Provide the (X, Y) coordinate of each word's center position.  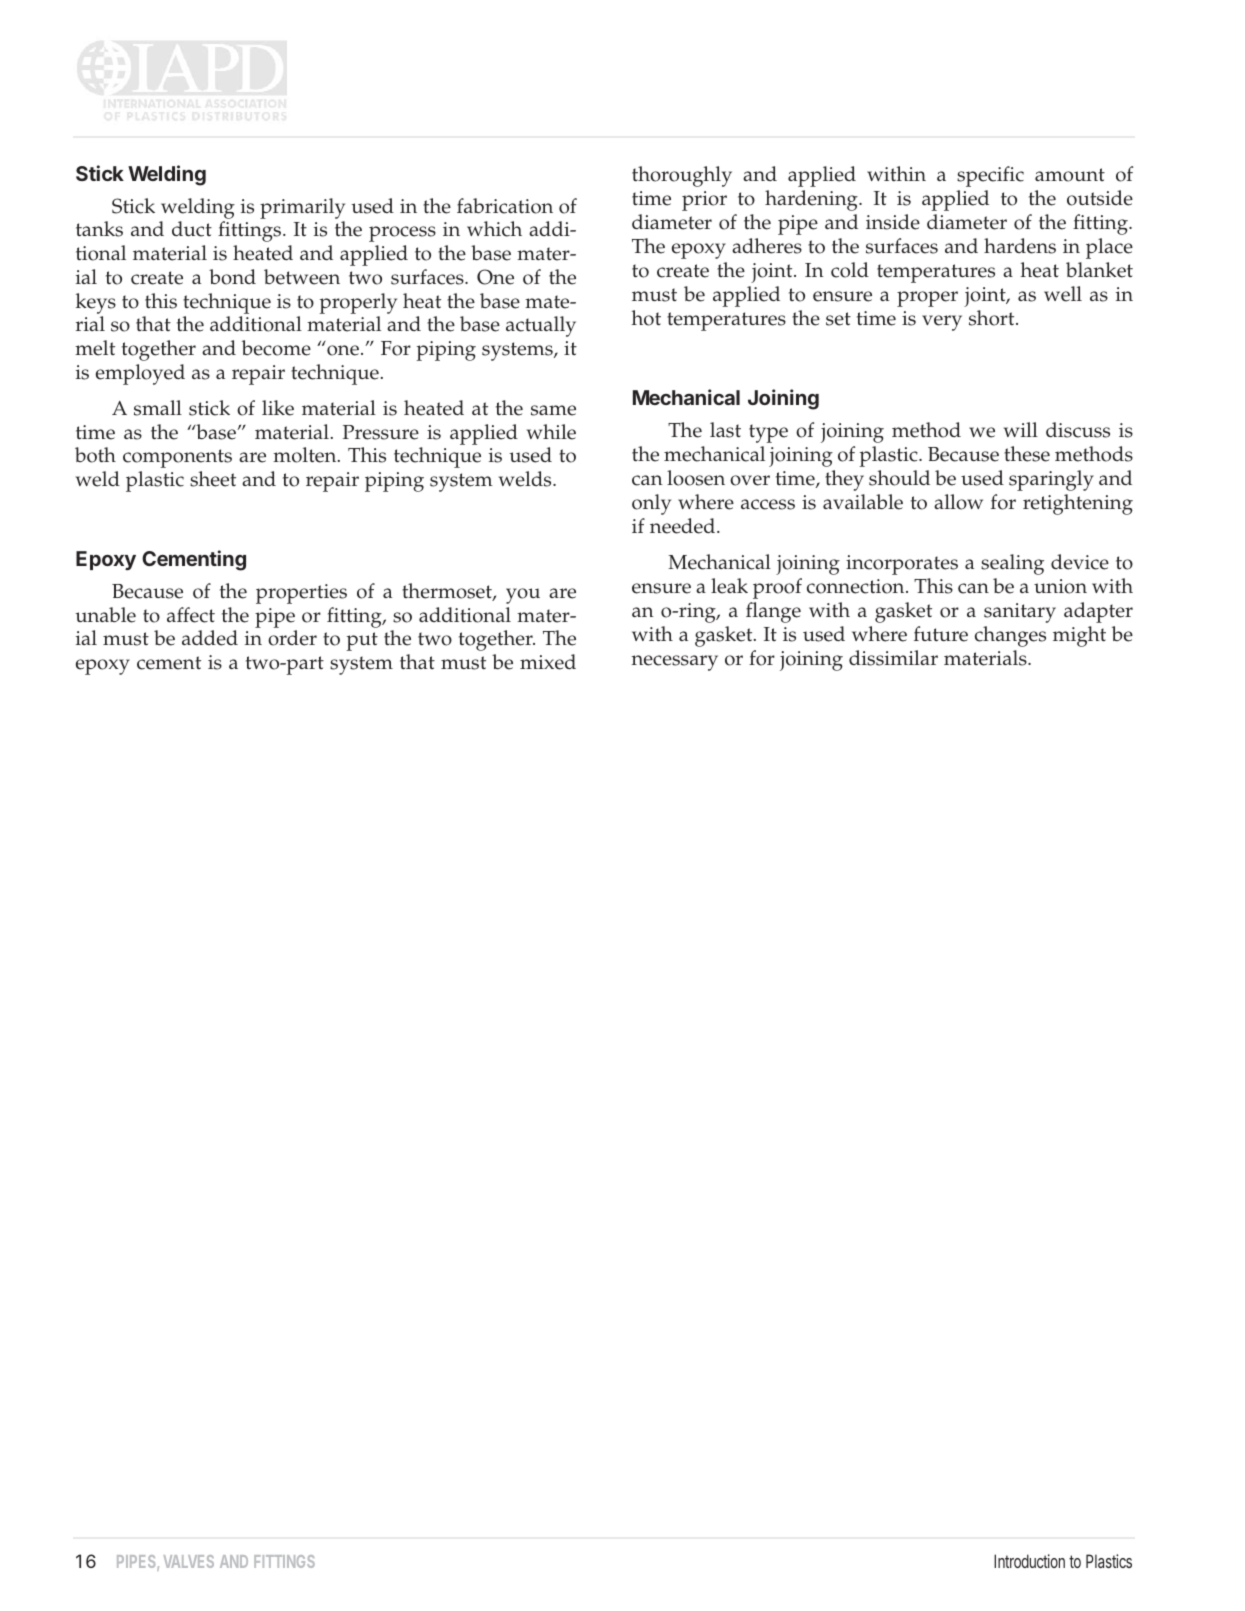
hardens (1020, 246)
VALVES (189, 1561)
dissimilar (893, 658)
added (210, 638)
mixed (548, 662)
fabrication (505, 206)
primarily (302, 208)
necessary (675, 663)
